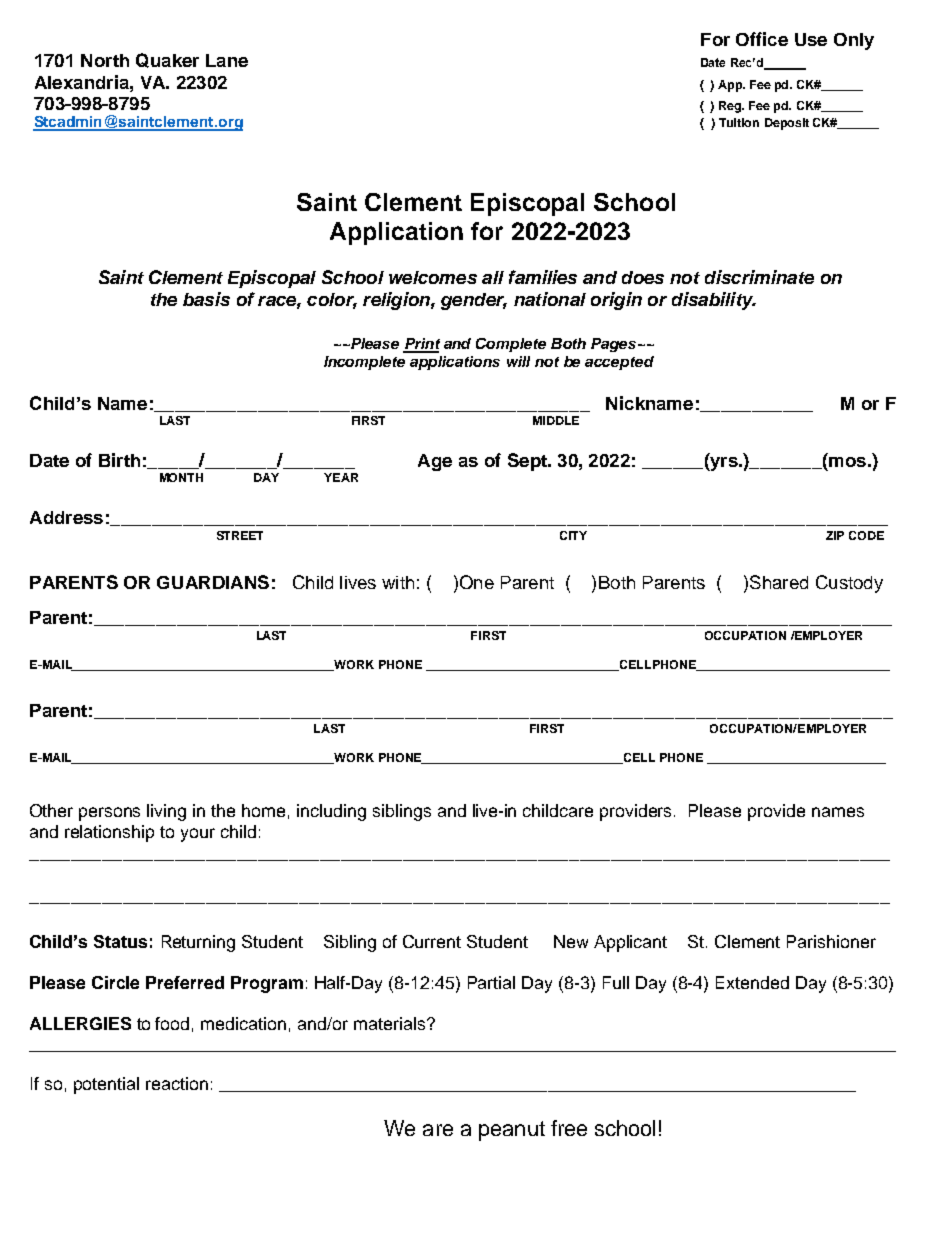 The width and height of the image is (952, 1233). What do you see at coordinates (779, 582) in the image?
I see `Shared` at bounding box center [779, 582].
